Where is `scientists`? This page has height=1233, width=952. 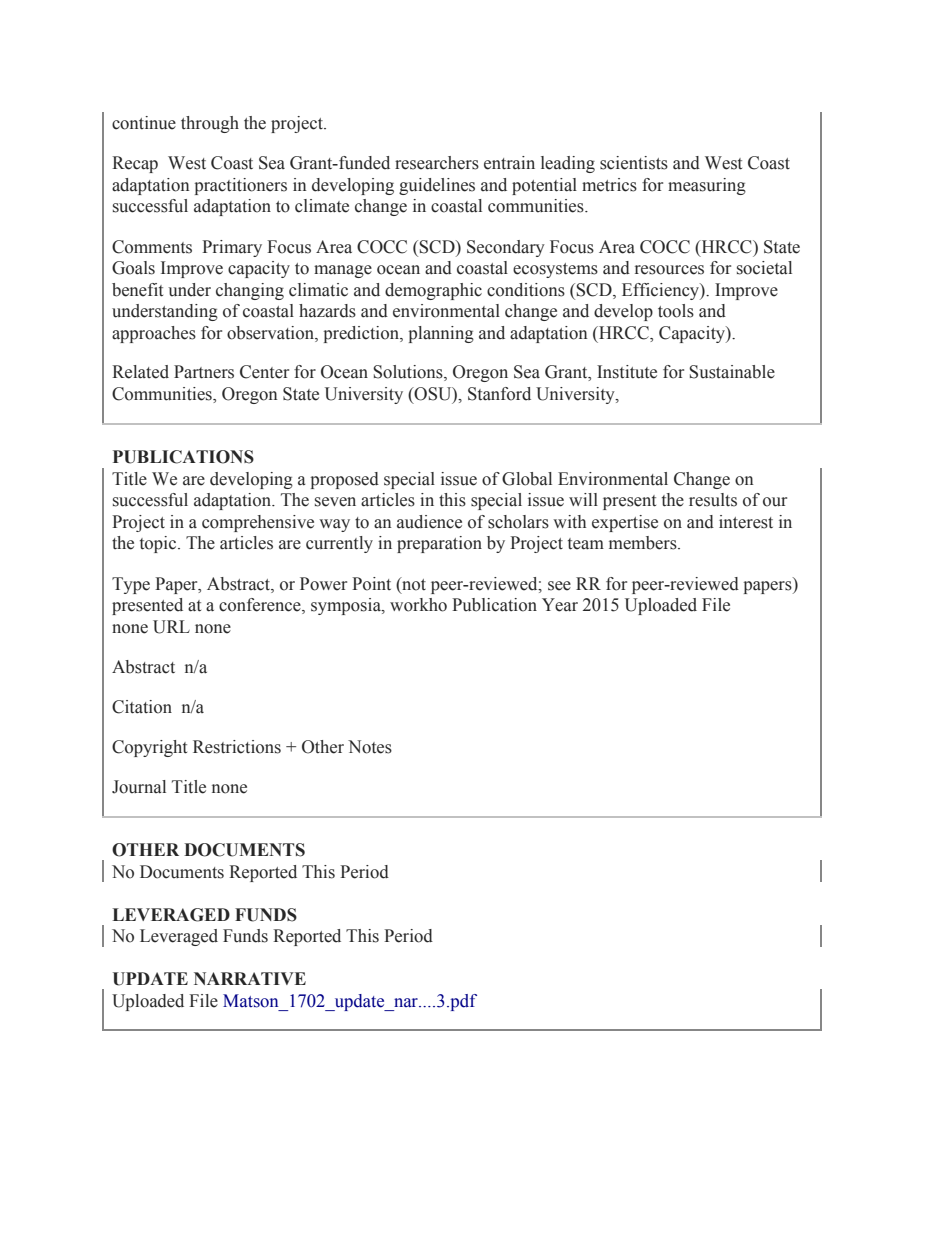
scientists is located at coordinates (634, 163).
